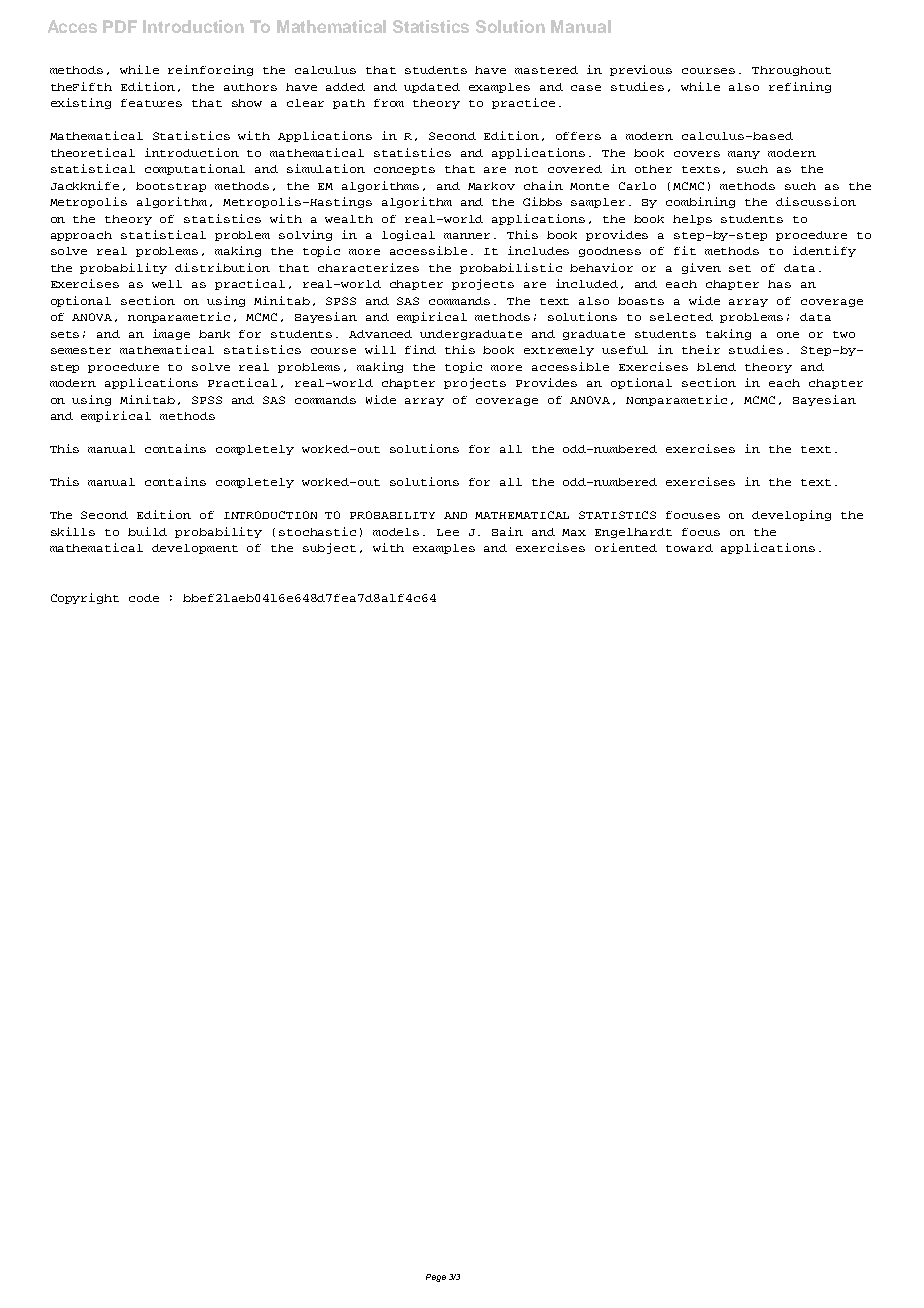 This screenshot has width=924, height=1308. I want to click on developing, so click(791, 515).
